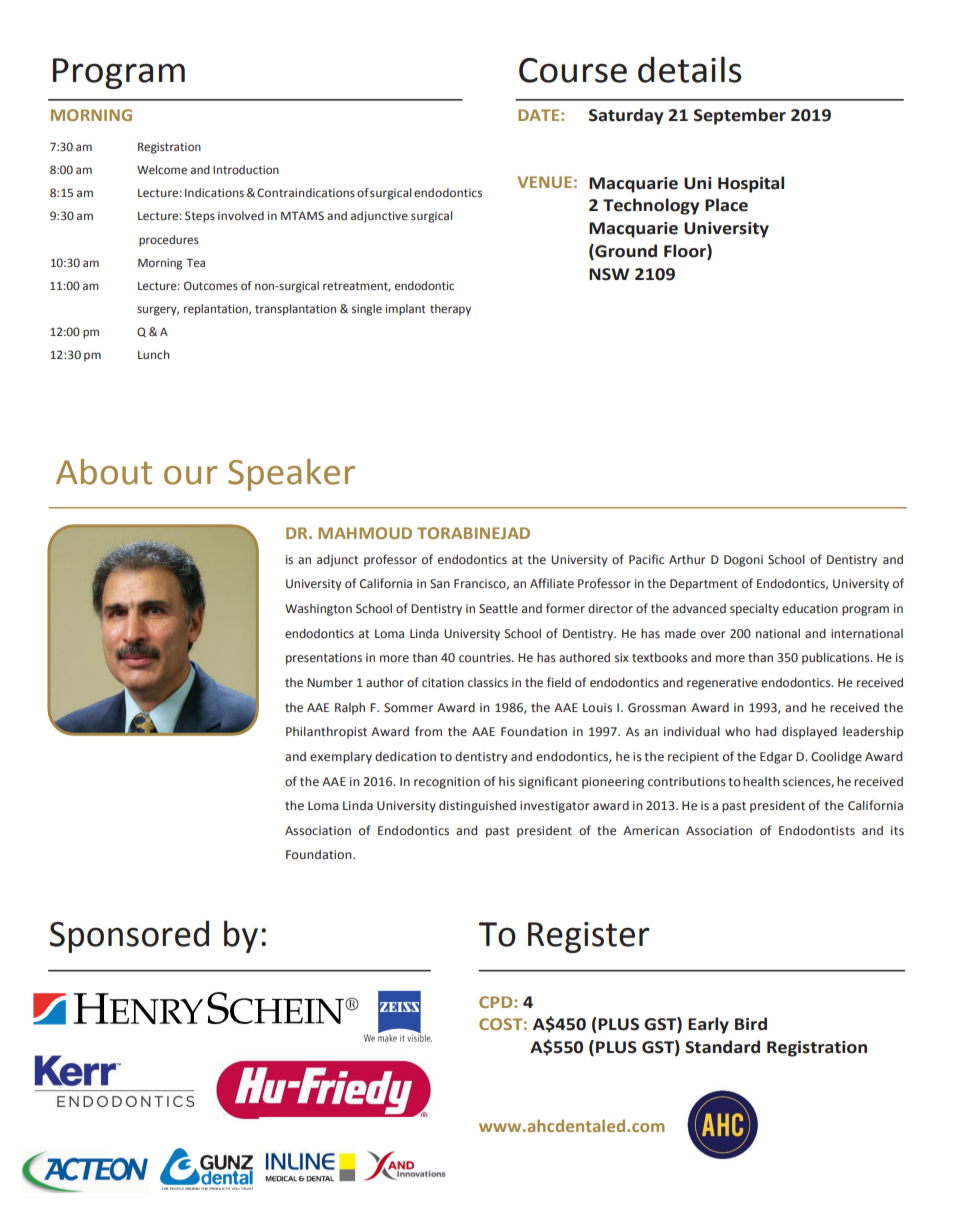  I want to click on Course, so click(573, 70).
